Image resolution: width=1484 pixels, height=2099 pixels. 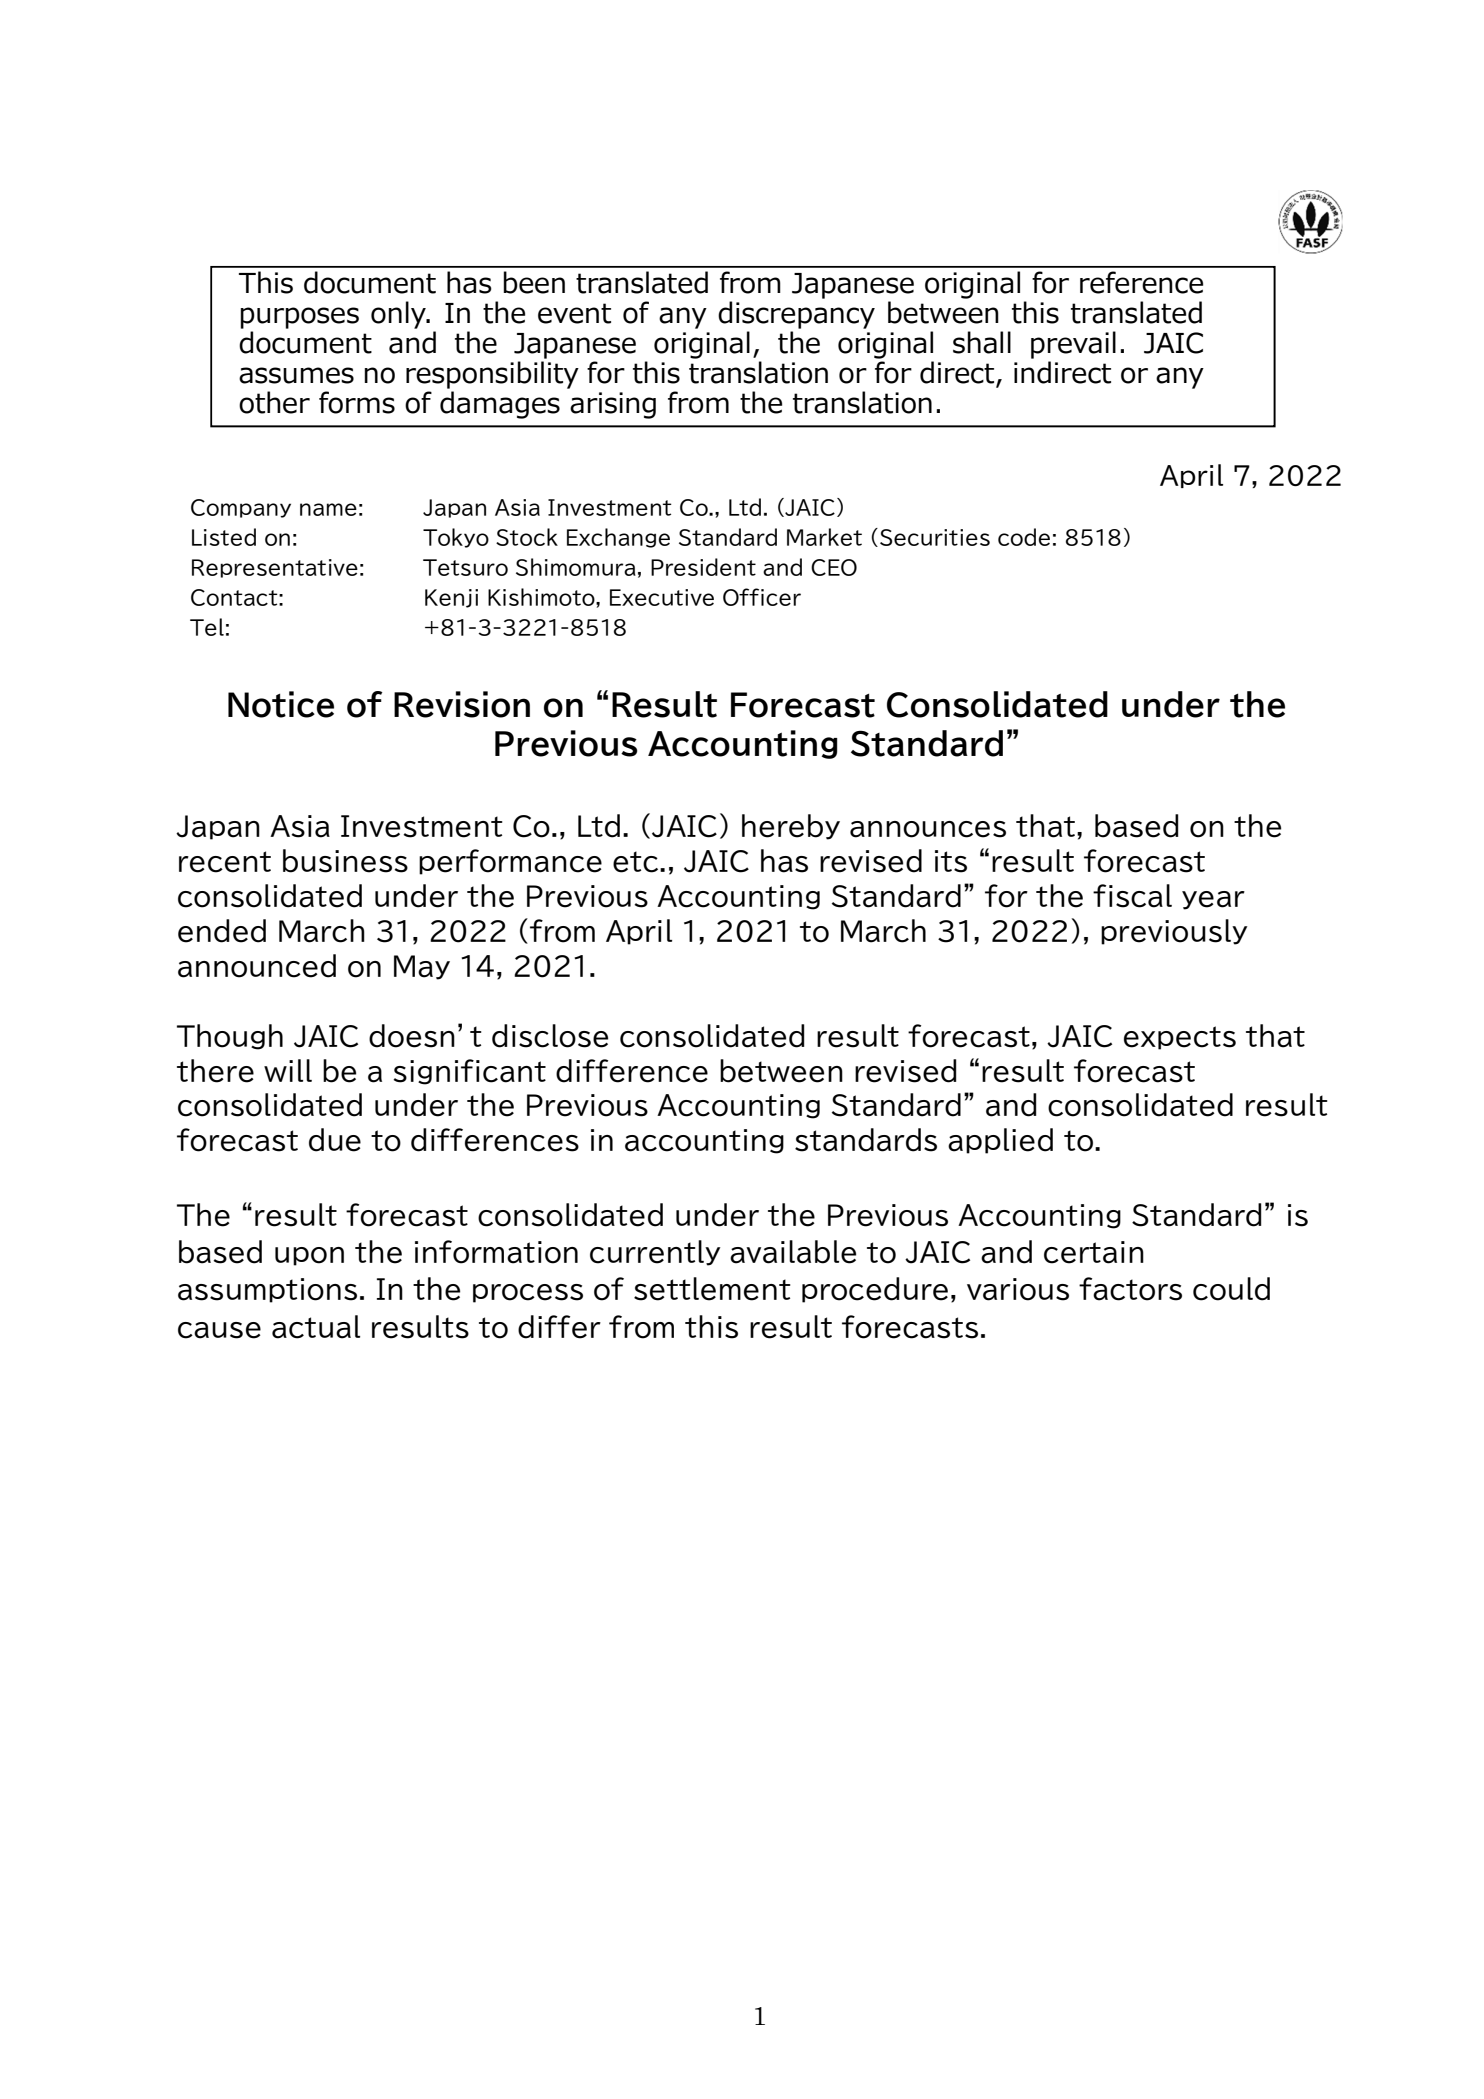 What do you see at coordinates (796, 315) in the screenshot?
I see `discrepancy` at bounding box center [796, 315].
